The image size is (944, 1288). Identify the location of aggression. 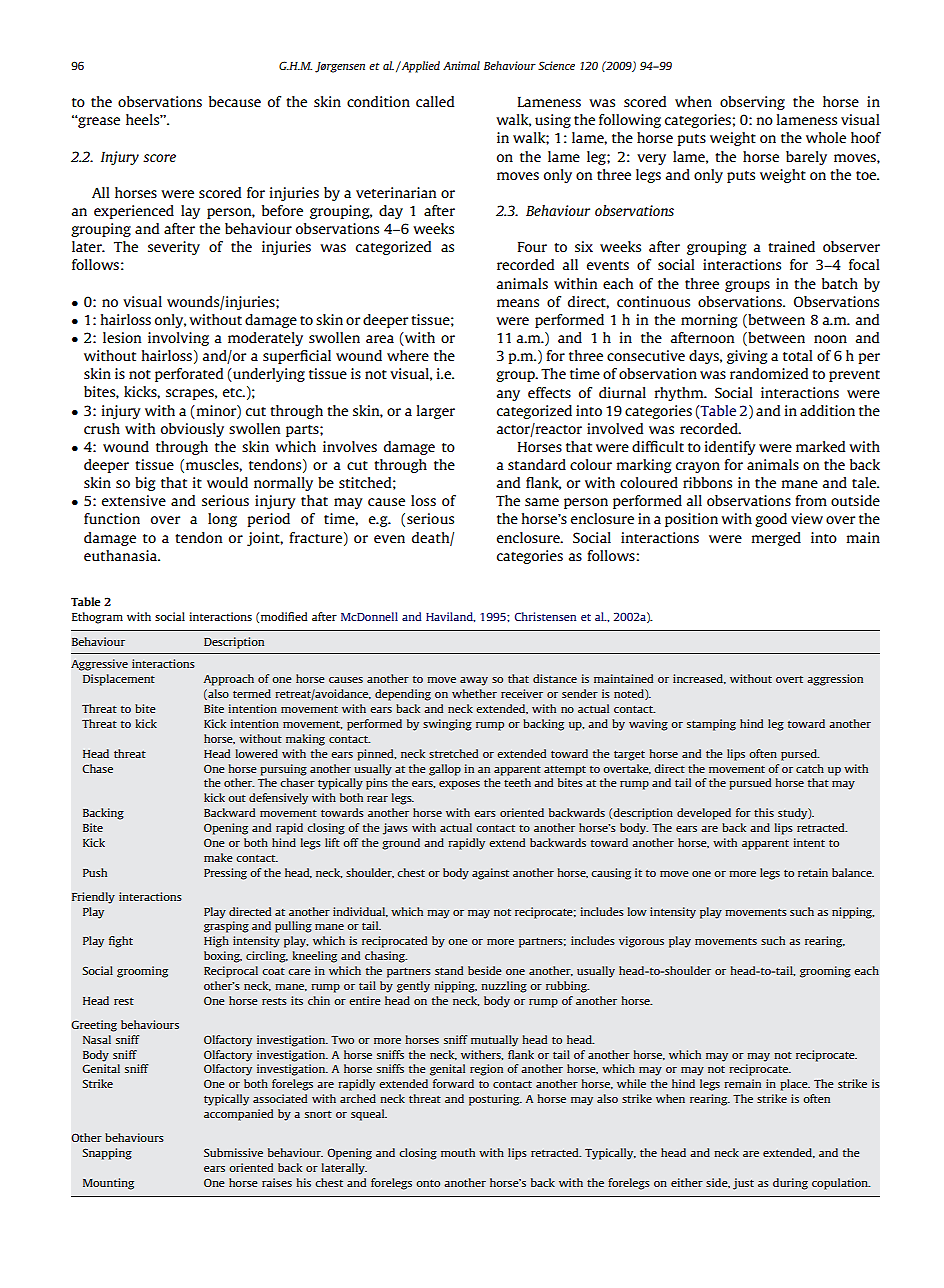
(835, 680).
